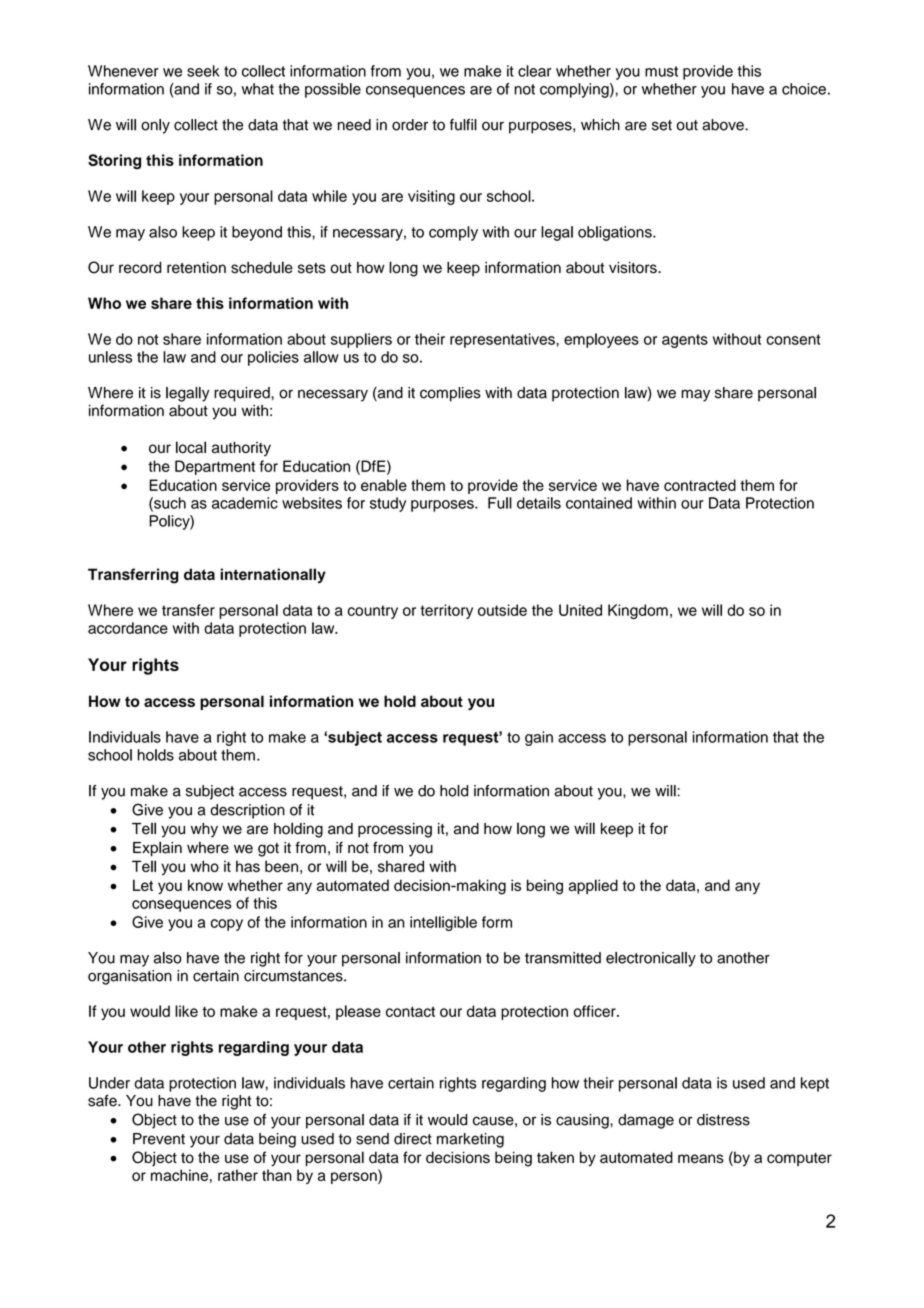 This page has height=1308, width=924. Describe the element at coordinates (685, 341) in the page. I see `agents` at that location.
